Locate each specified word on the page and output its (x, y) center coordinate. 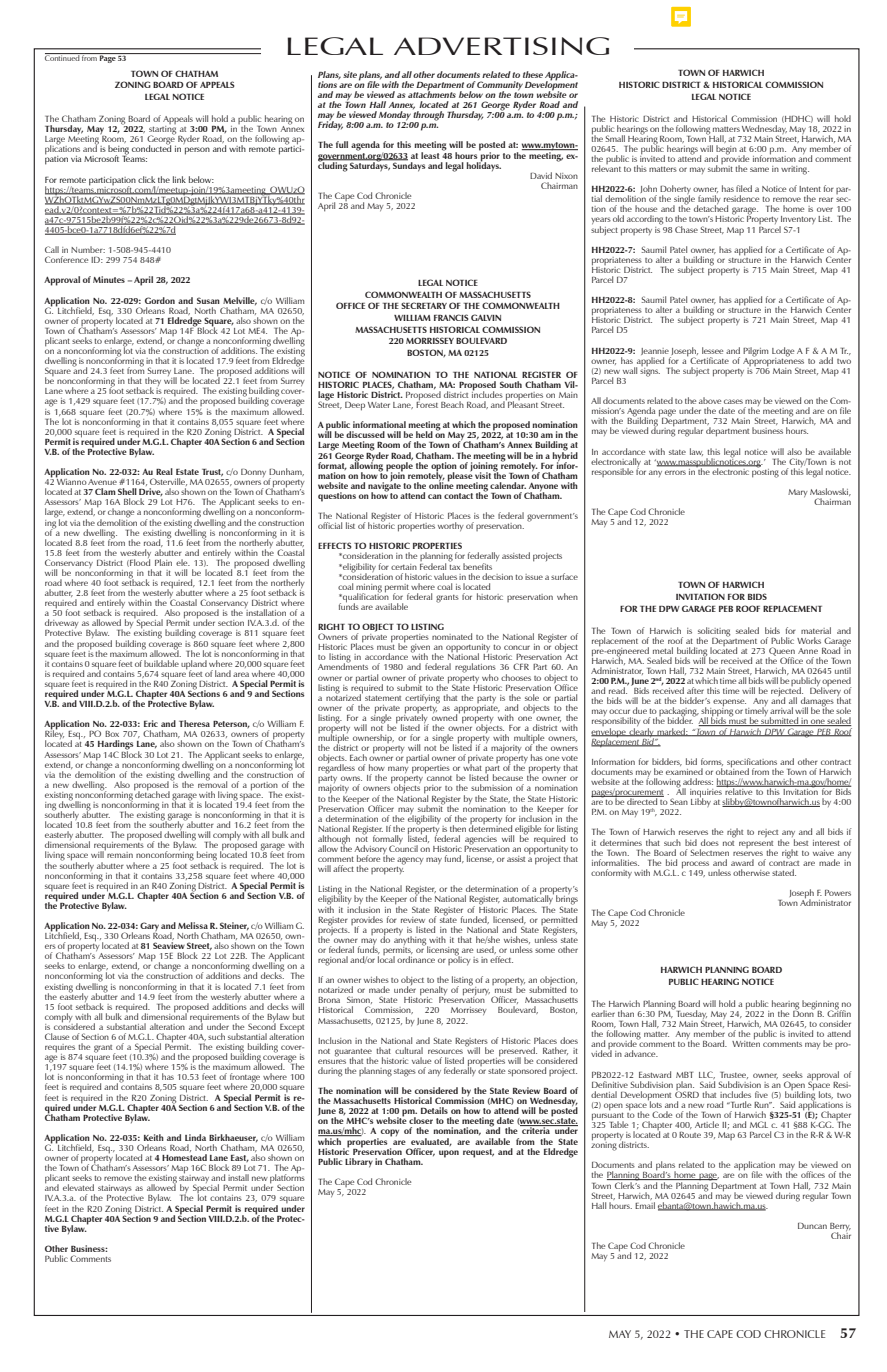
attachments (432, 93)
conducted (151, 147)
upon (449, 1154)
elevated (78, 1187)
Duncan (812, 1226)
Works (809, 640)
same (759, 169)
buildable (161, 663)
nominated (452, 636)
